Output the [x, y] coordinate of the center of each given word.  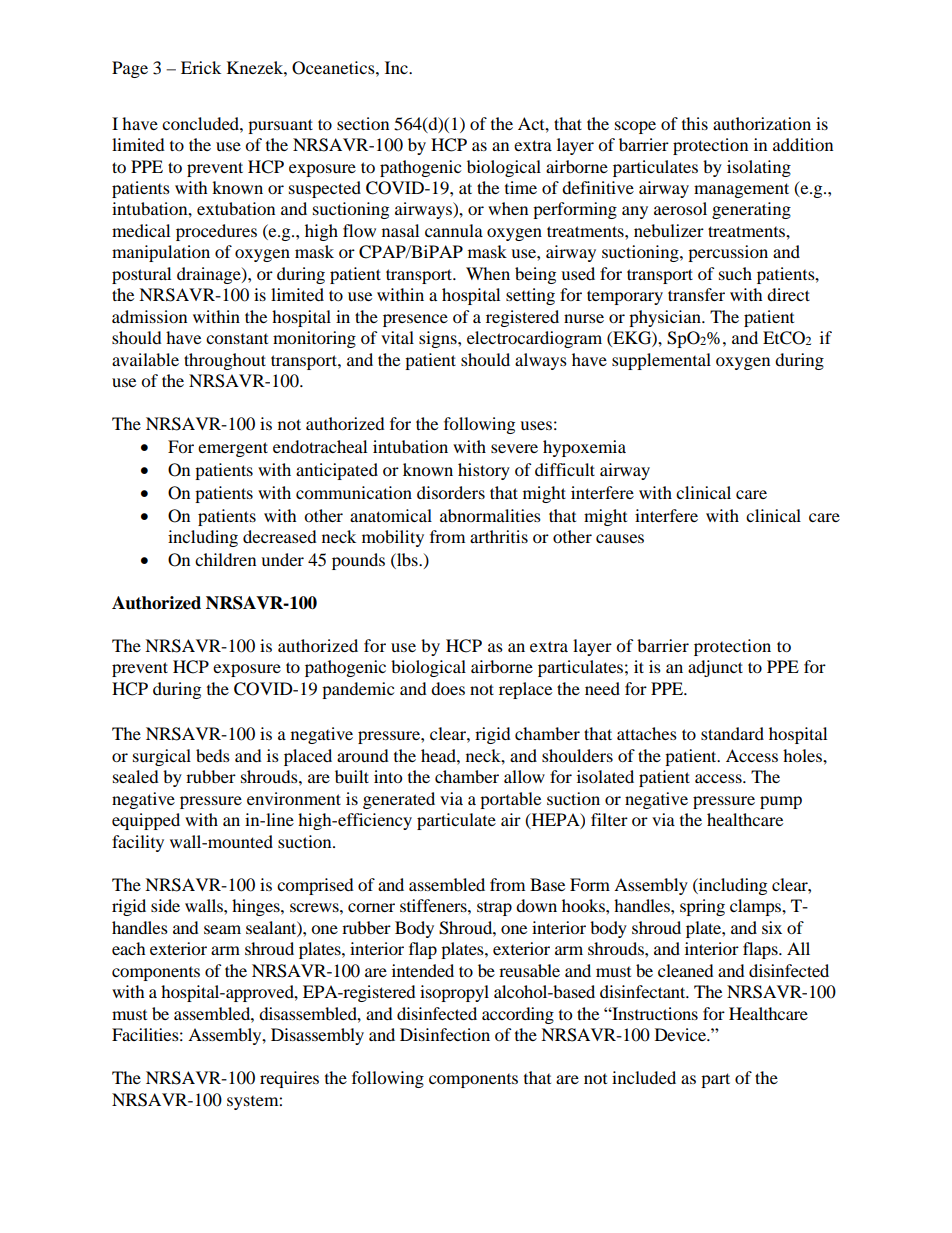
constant [237, 339]
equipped [146, 821]
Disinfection [445, 1034]
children [225, 559]
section [363, 123]
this [695, 123]
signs [439, 339]
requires [289, 1079]
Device [681, 1034]
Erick [201, 67]
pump [781, 802]
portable [510, 800]
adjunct [715, 668]
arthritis [499, 536]
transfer [696, 294]
